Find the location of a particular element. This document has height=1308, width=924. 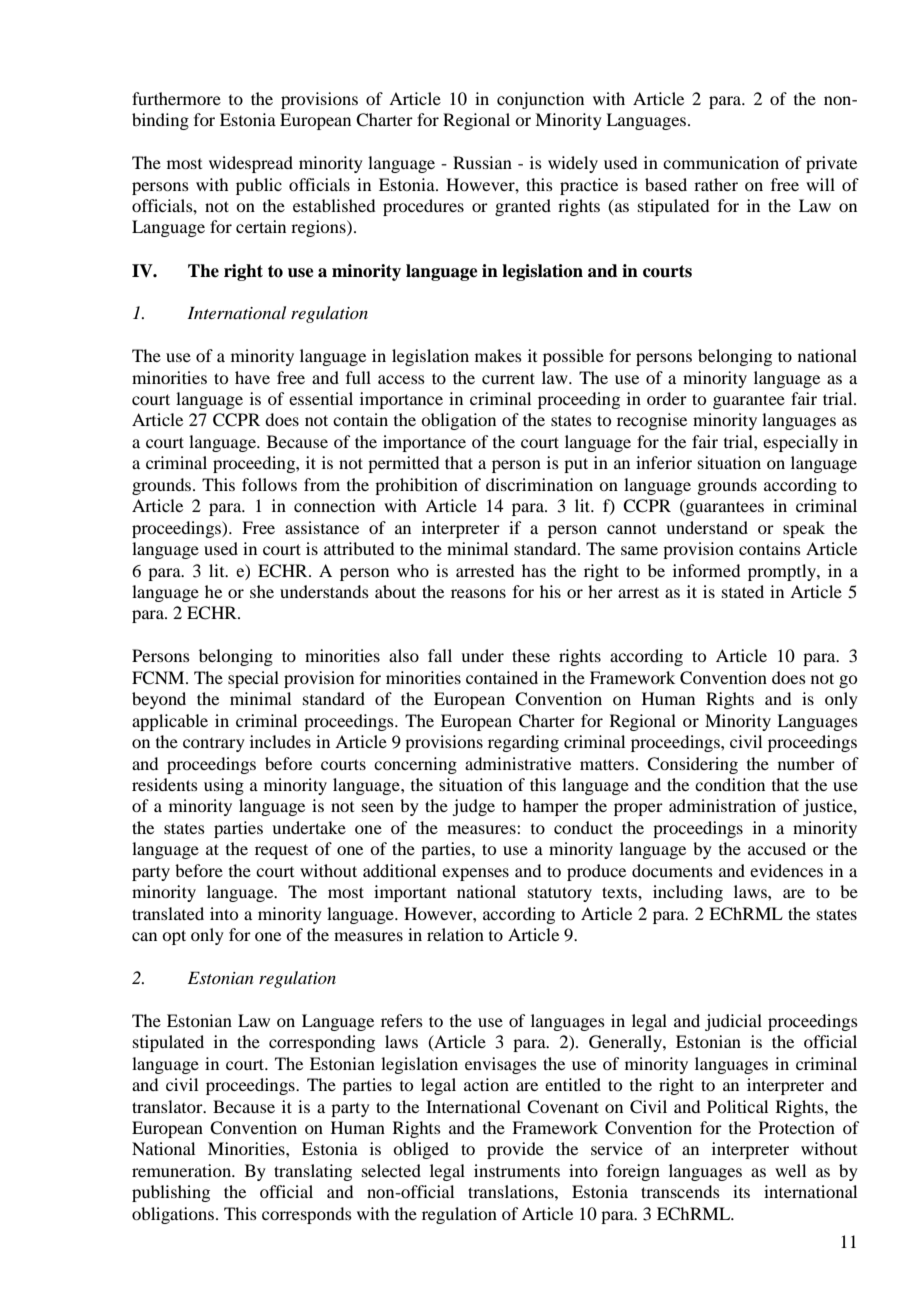

communication is located at coordinates (721, 162).
